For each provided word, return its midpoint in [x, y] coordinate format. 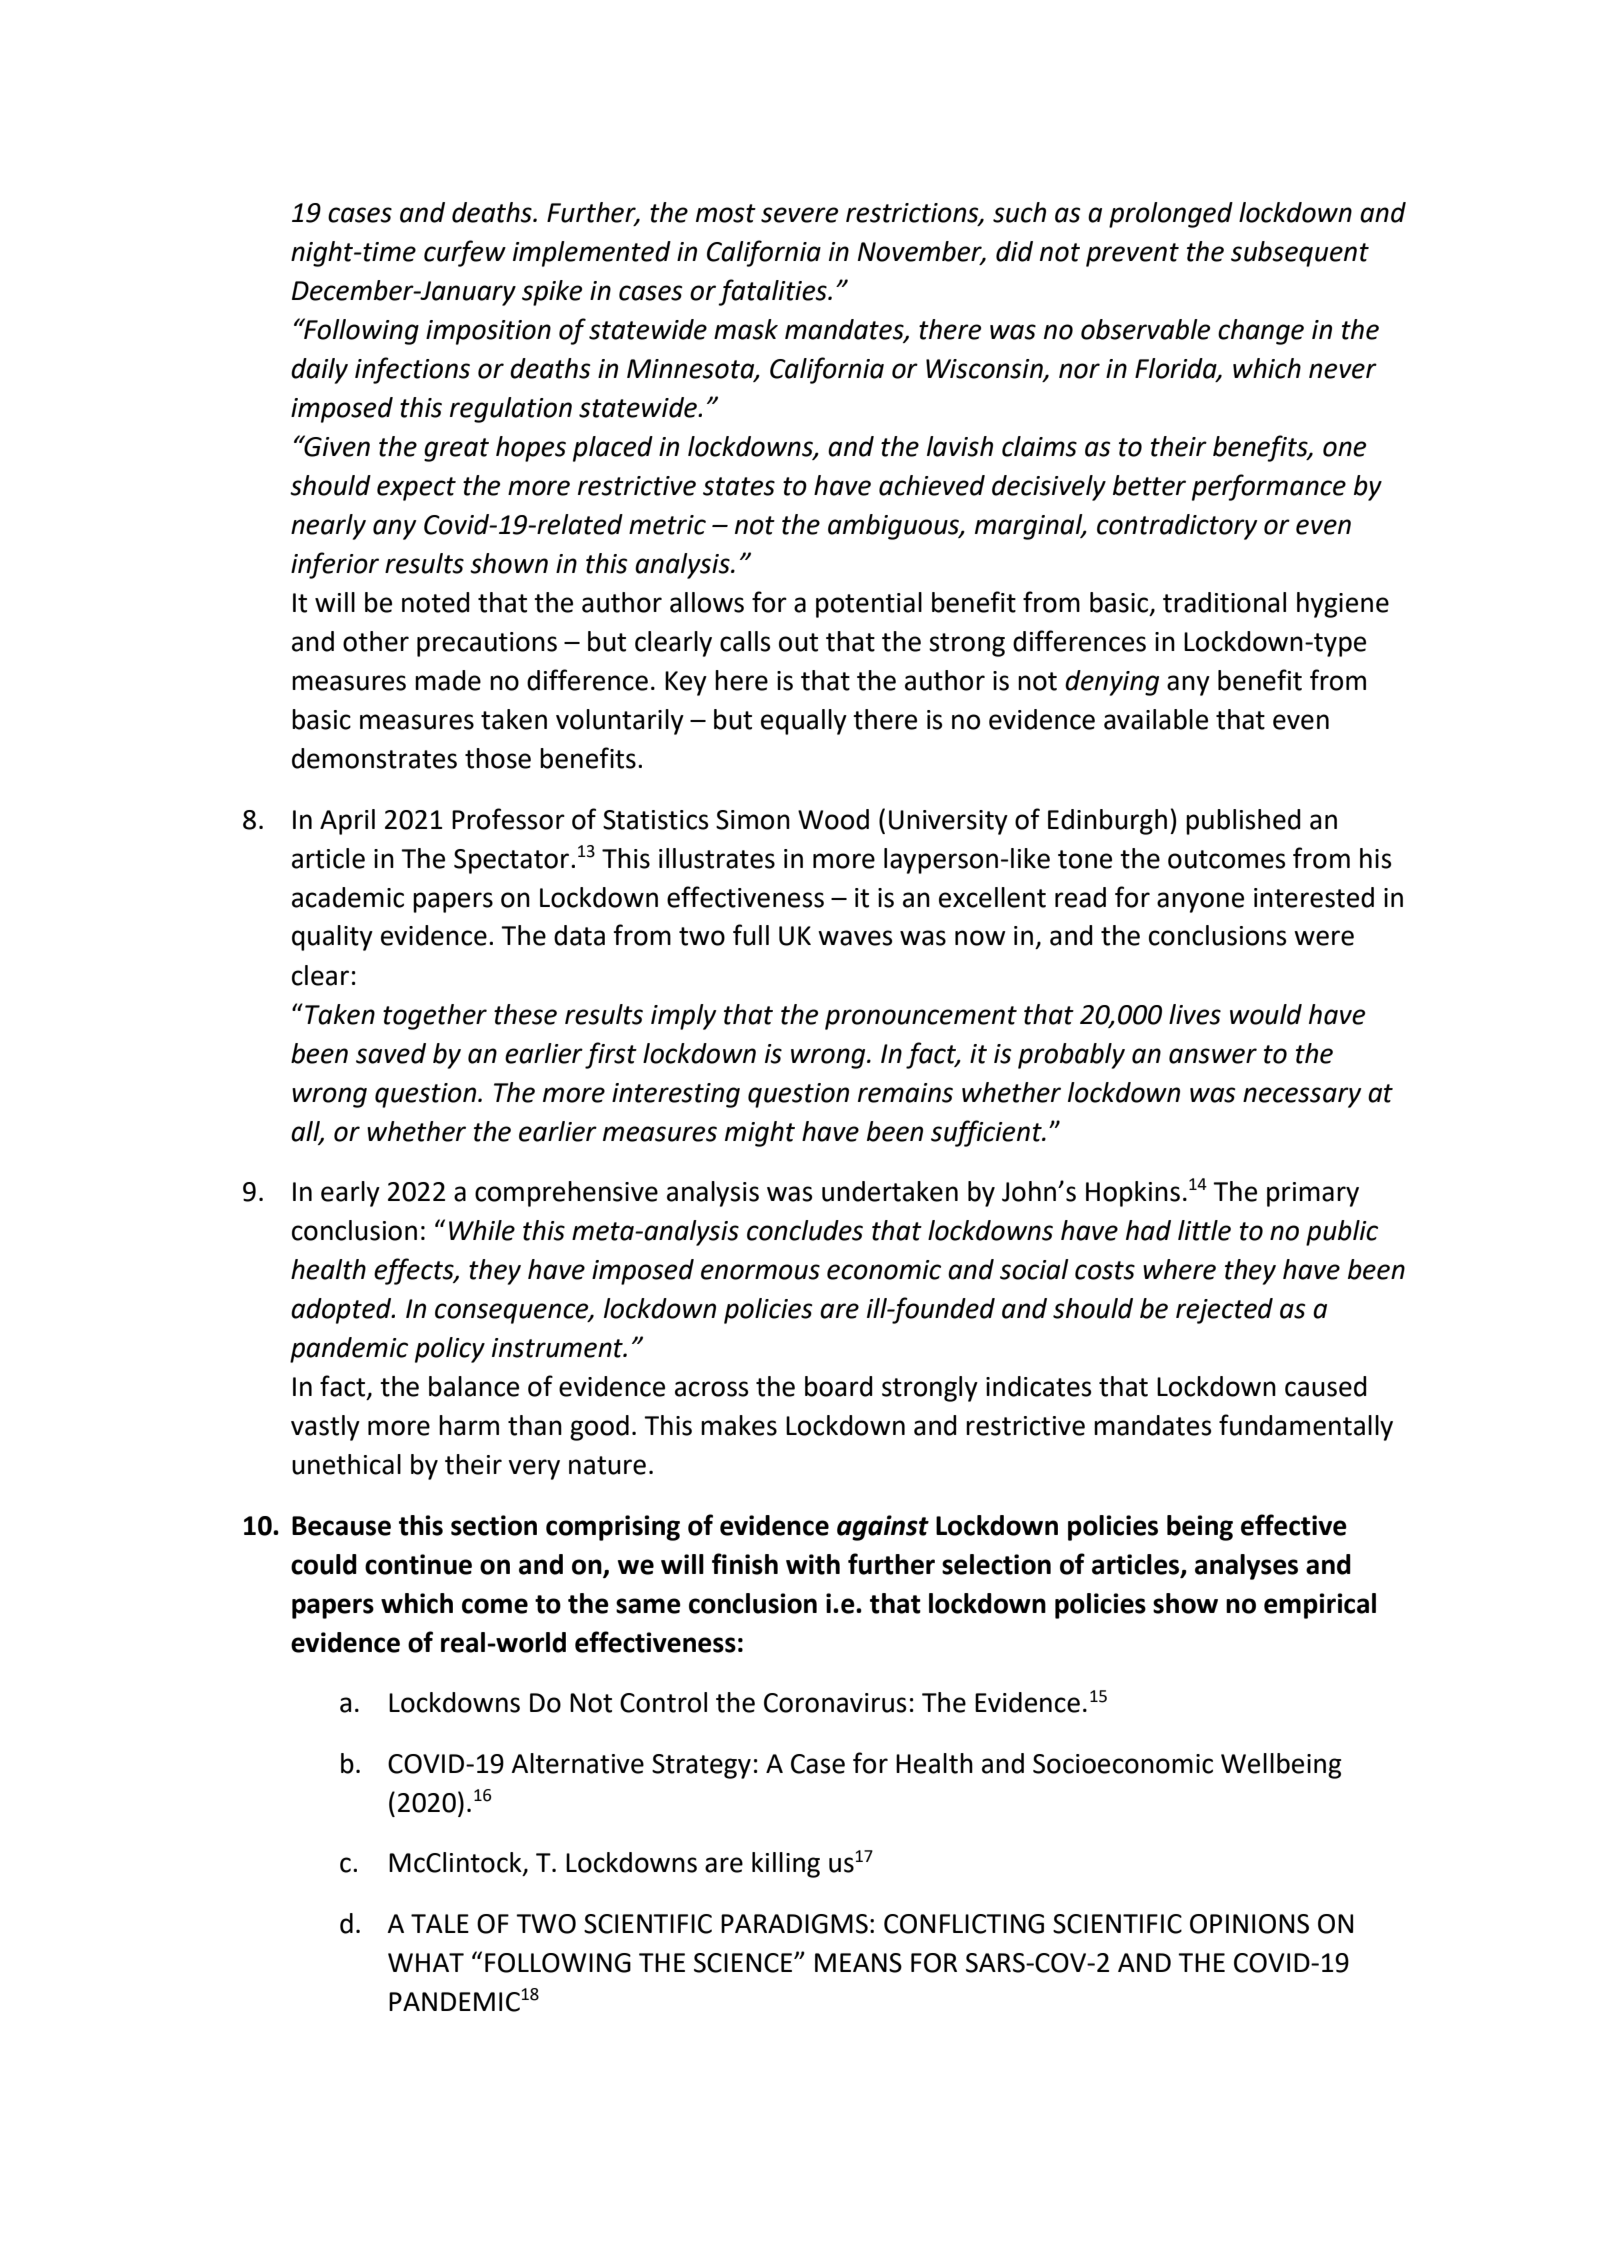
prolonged [1171, 215]
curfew [465, 253]
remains [905, 1093]
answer [1213, 1056]
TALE [440, 1923]
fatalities [773, 292]
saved [391, 1053]
